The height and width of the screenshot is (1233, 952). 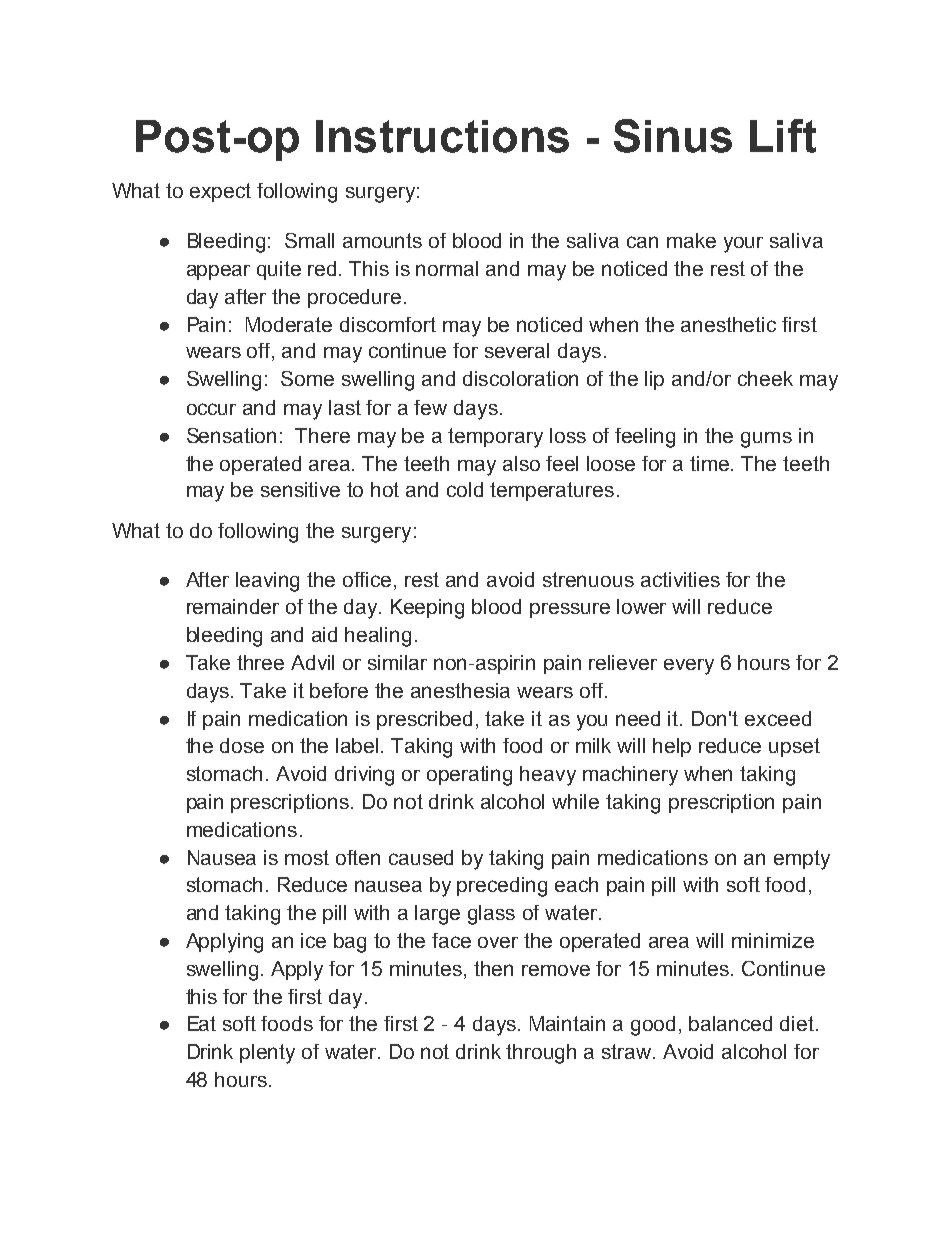 I want to click on Instructions, so click(x=442, y=136).
